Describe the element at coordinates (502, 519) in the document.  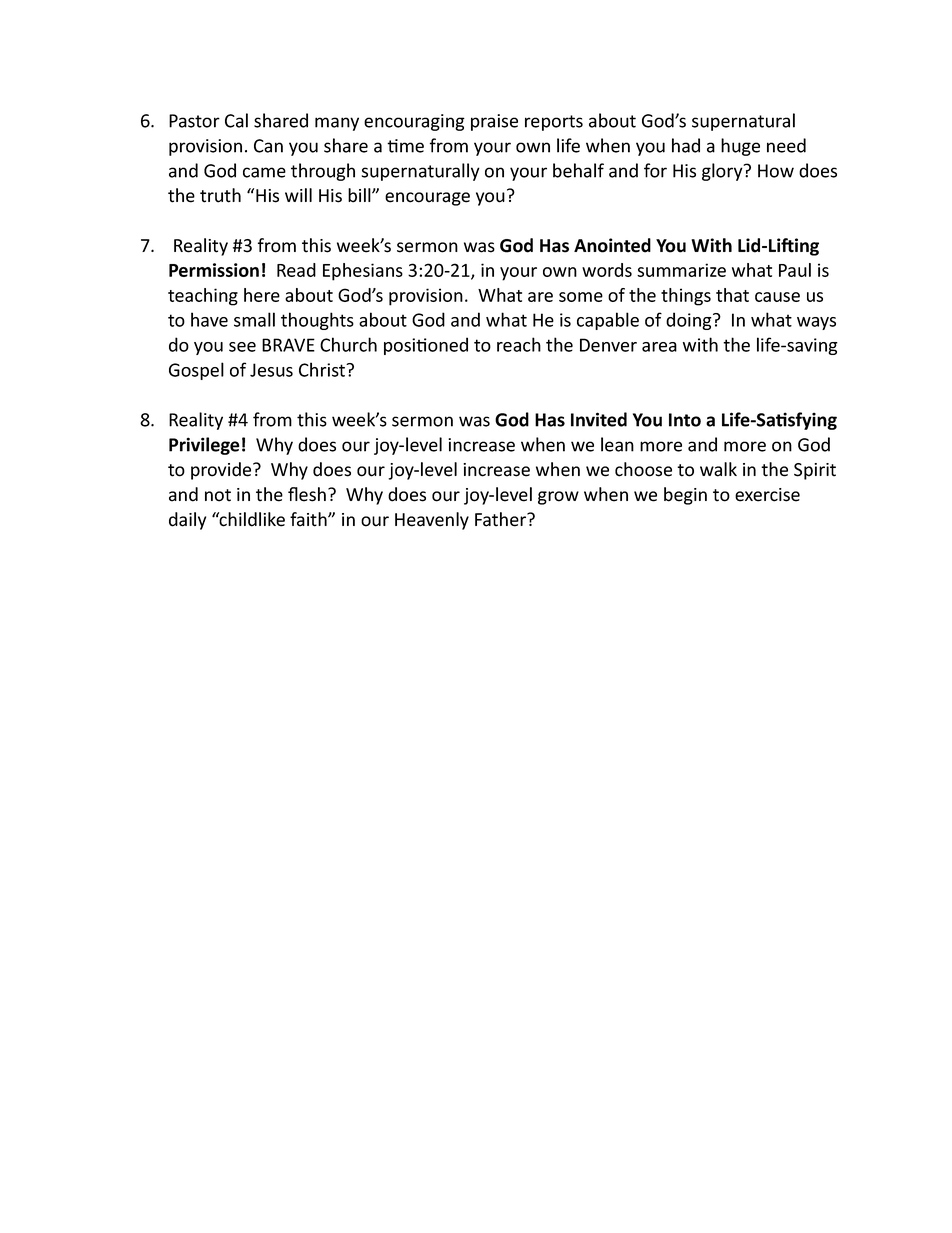
I see `Father` at that location.
